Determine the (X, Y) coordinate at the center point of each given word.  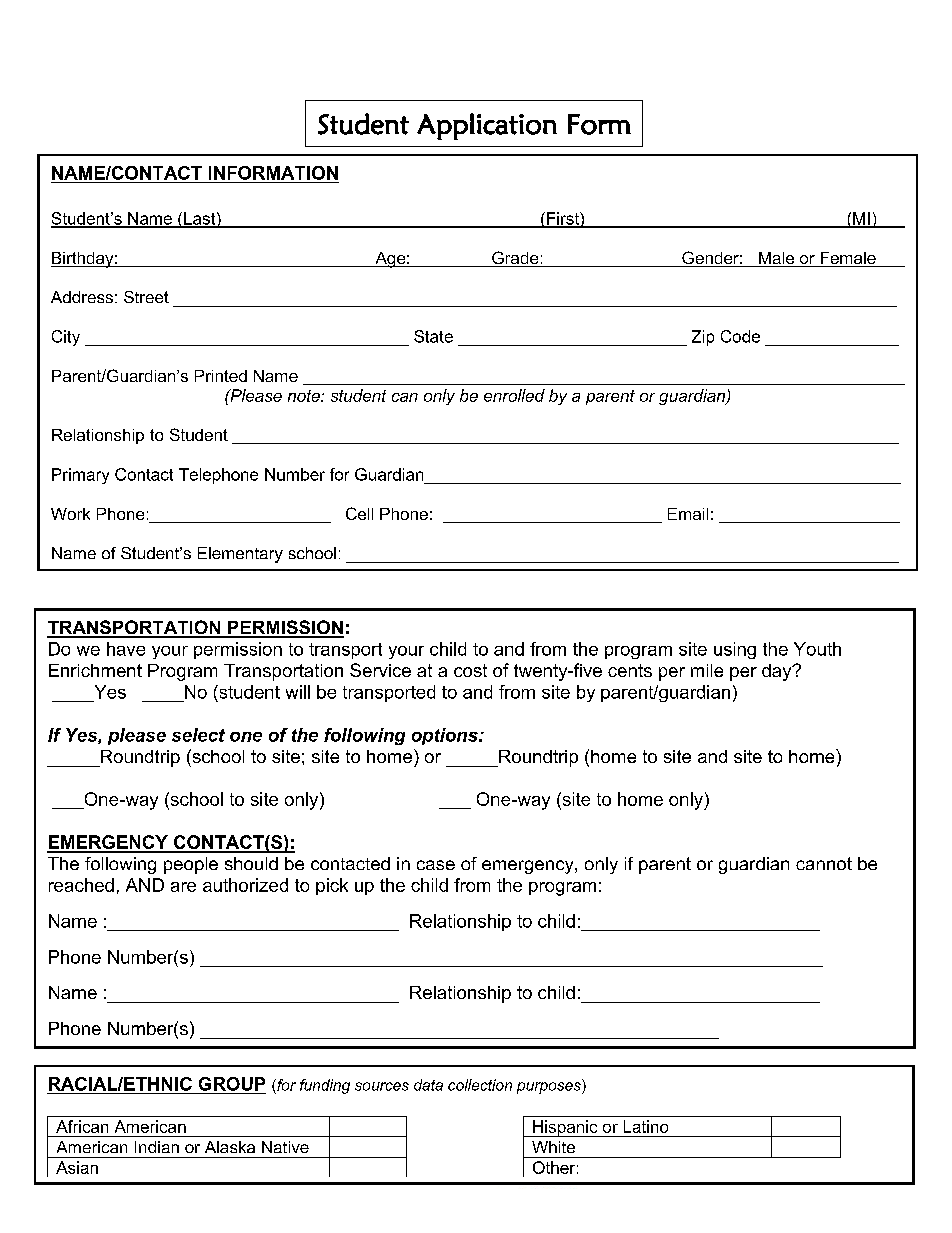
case (436, 865)
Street (146, 297)
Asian (77, 1167)
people (191, 865)
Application (487, 126)
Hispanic (565, 1128)
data (428, 1085)
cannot (824, 863)
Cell (359, 513)
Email (688, 514)
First (563, 219)
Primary (80, 476)
